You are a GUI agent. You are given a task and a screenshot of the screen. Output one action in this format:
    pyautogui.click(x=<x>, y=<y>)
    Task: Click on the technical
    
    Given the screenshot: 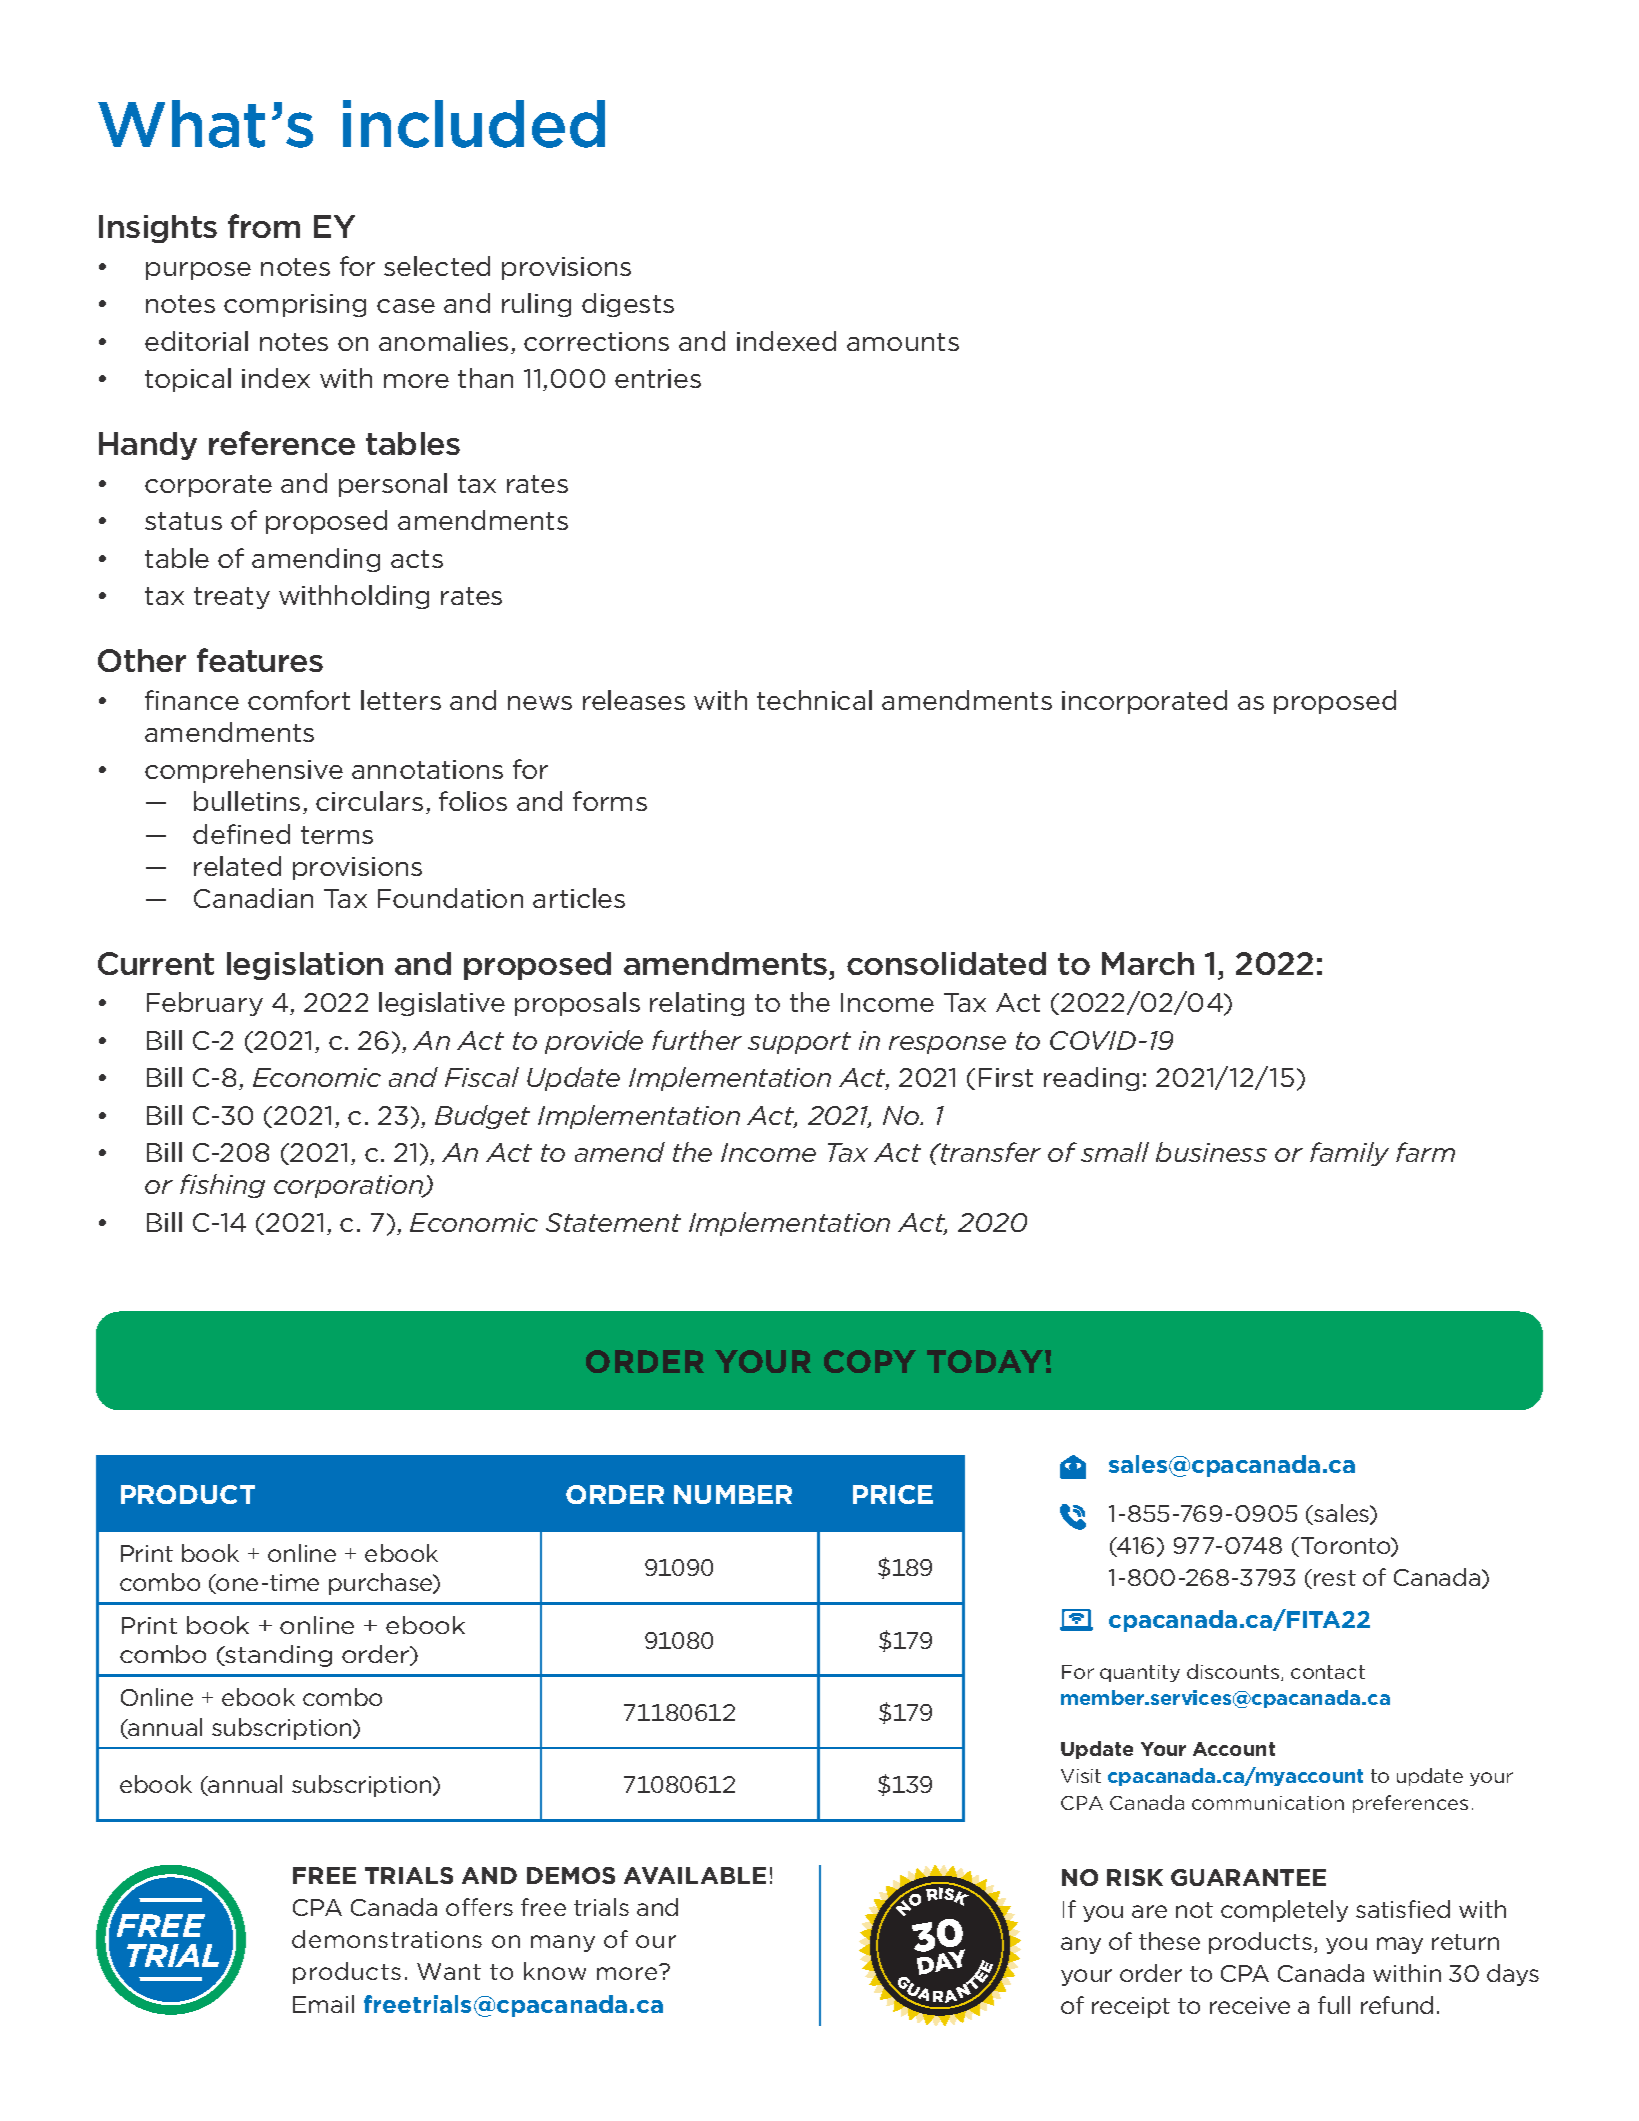 What is the action you would take?
    pyautogui.click(x=814, y=700)
